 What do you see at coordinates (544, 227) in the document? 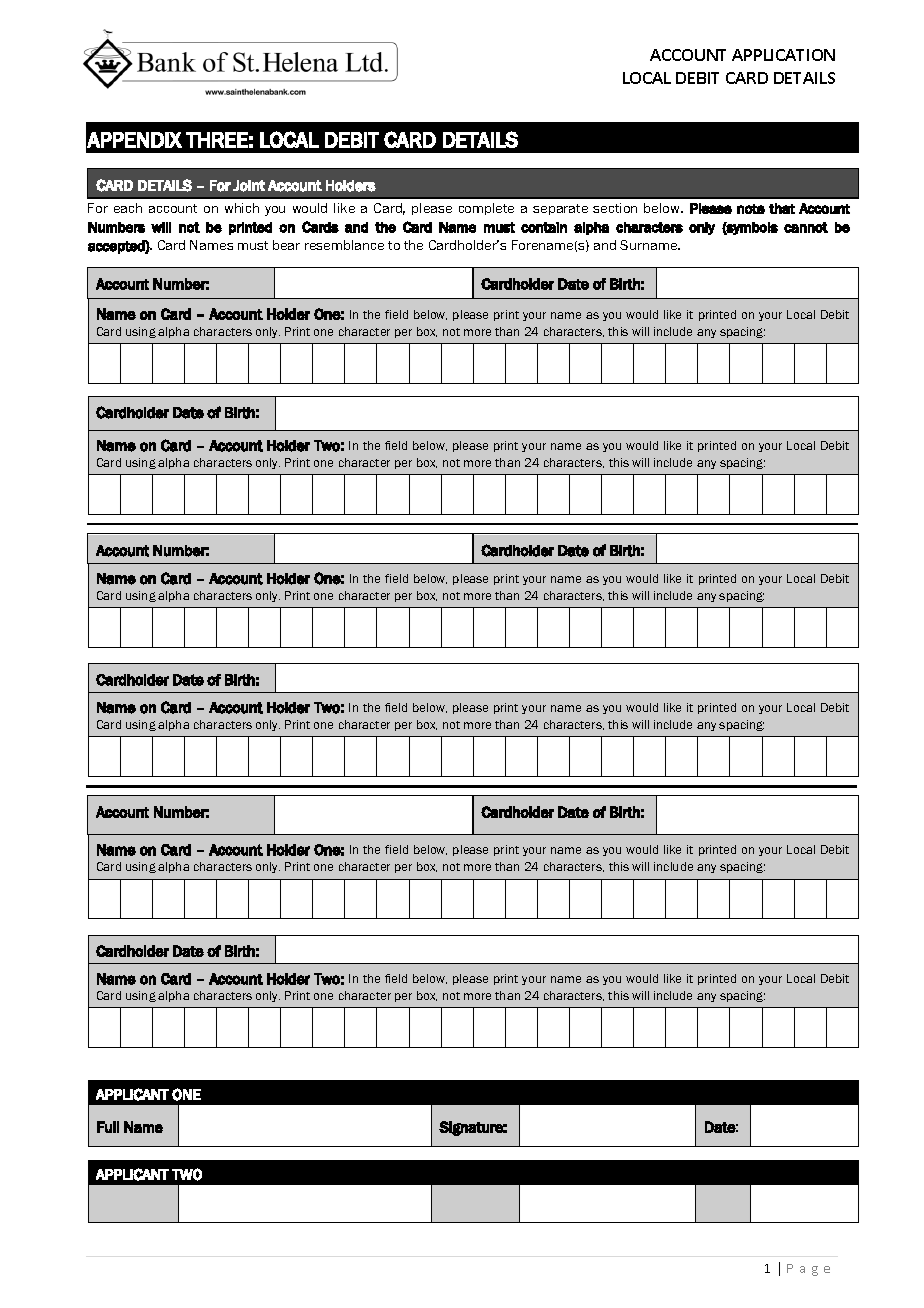
I see `contain` at bounding box center [544, 227].
